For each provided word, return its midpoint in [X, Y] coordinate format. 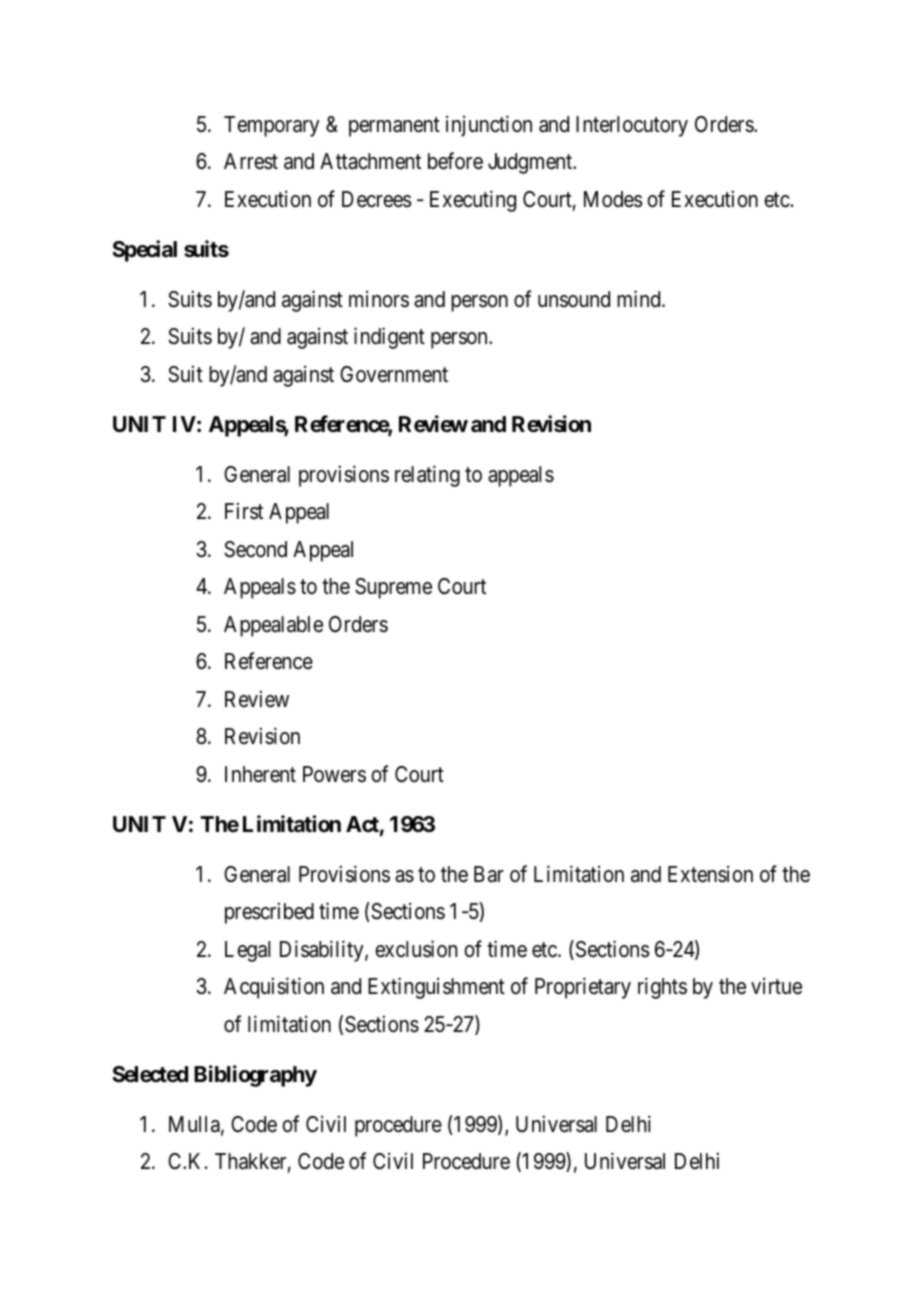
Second [255, 549]
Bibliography [255, 1076]
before [455, 161]
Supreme [393, 588]
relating [427, 476]
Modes [613, 199]
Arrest [251, 161]
